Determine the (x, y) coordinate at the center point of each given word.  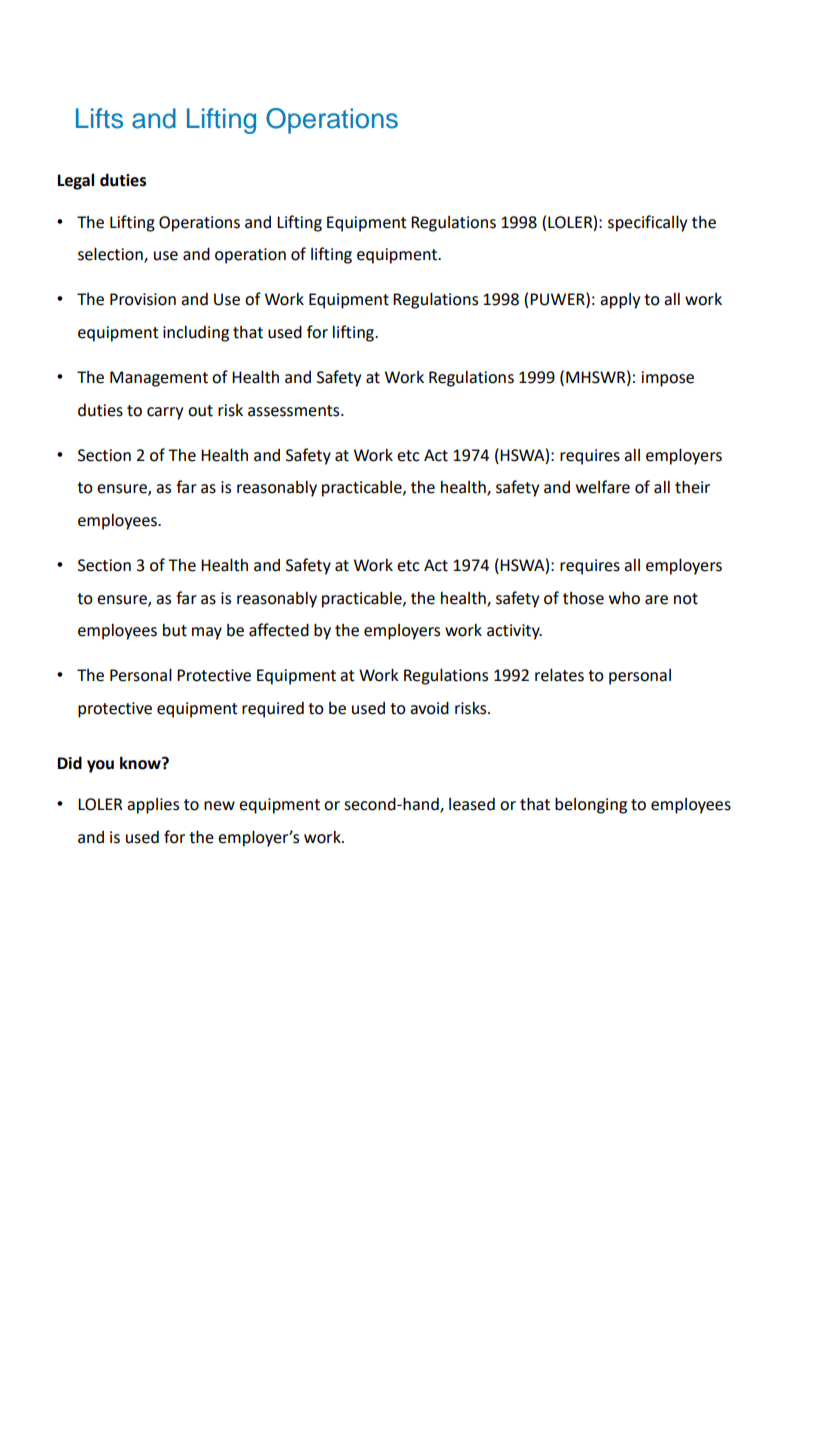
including (196, 333)
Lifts (99, 118)
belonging (591, 805)
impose (667, 379)
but (175, 630)
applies (153, 806)
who (624, 598)
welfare (603, 487)
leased (472, 804)
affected (279, 630)
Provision (143, 299)
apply (620, 301)
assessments (295, 411)
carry (165, 413)
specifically (647, 223)
